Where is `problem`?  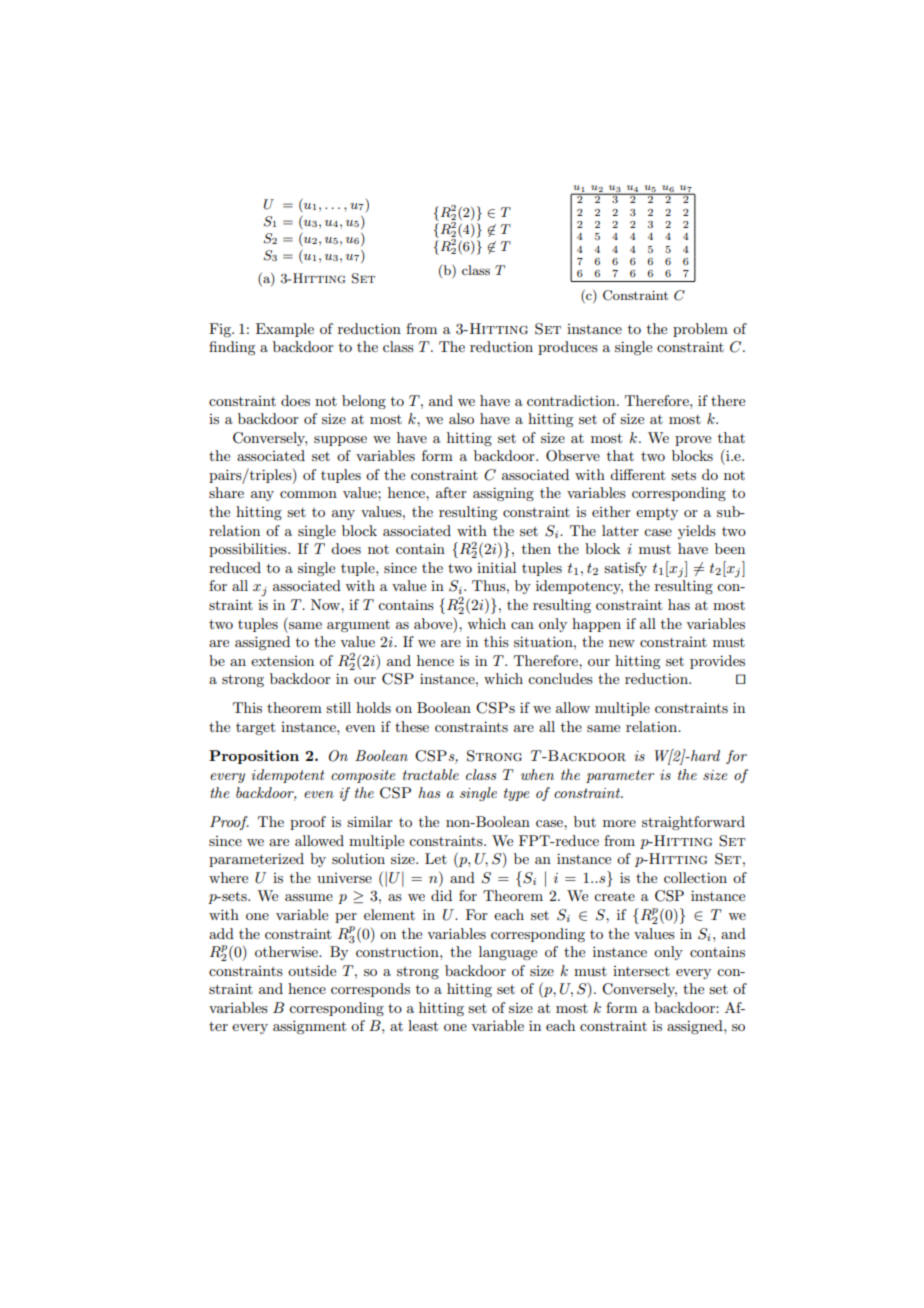 problem is located at coordinates (700, 330).
